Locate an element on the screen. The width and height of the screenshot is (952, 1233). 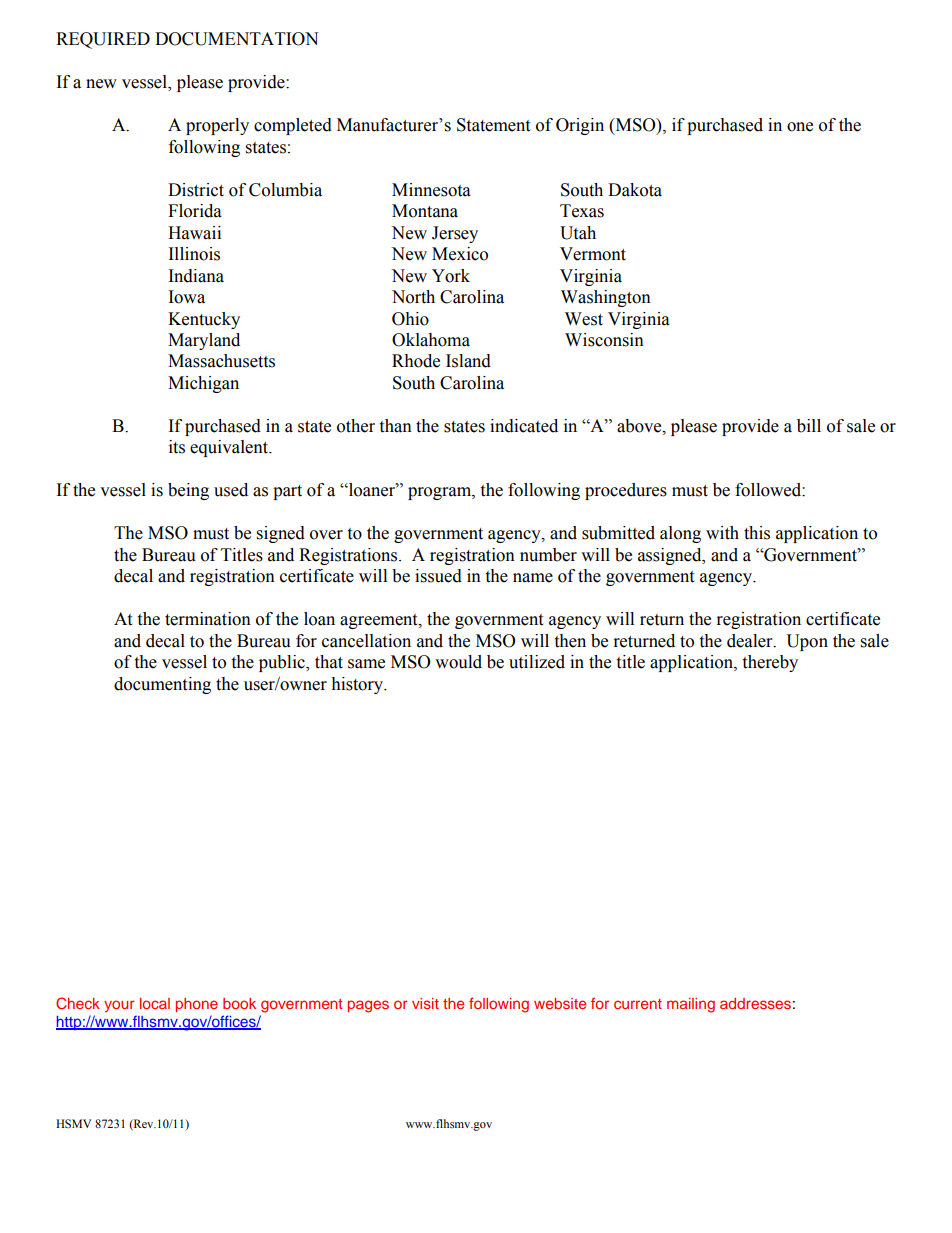
documenting is located at coordinates (162, 685).
